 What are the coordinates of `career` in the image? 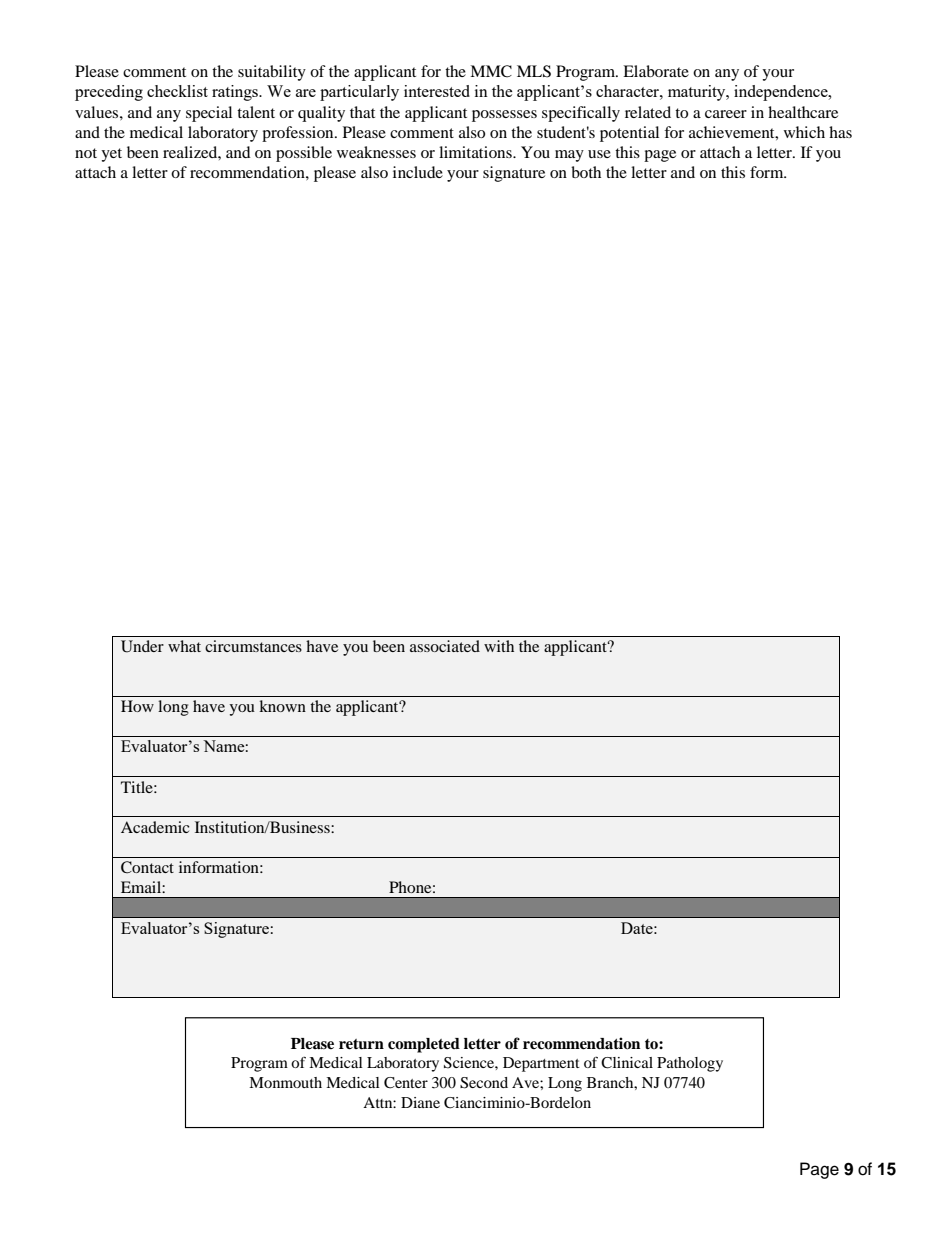 It's located at (726, 114).
